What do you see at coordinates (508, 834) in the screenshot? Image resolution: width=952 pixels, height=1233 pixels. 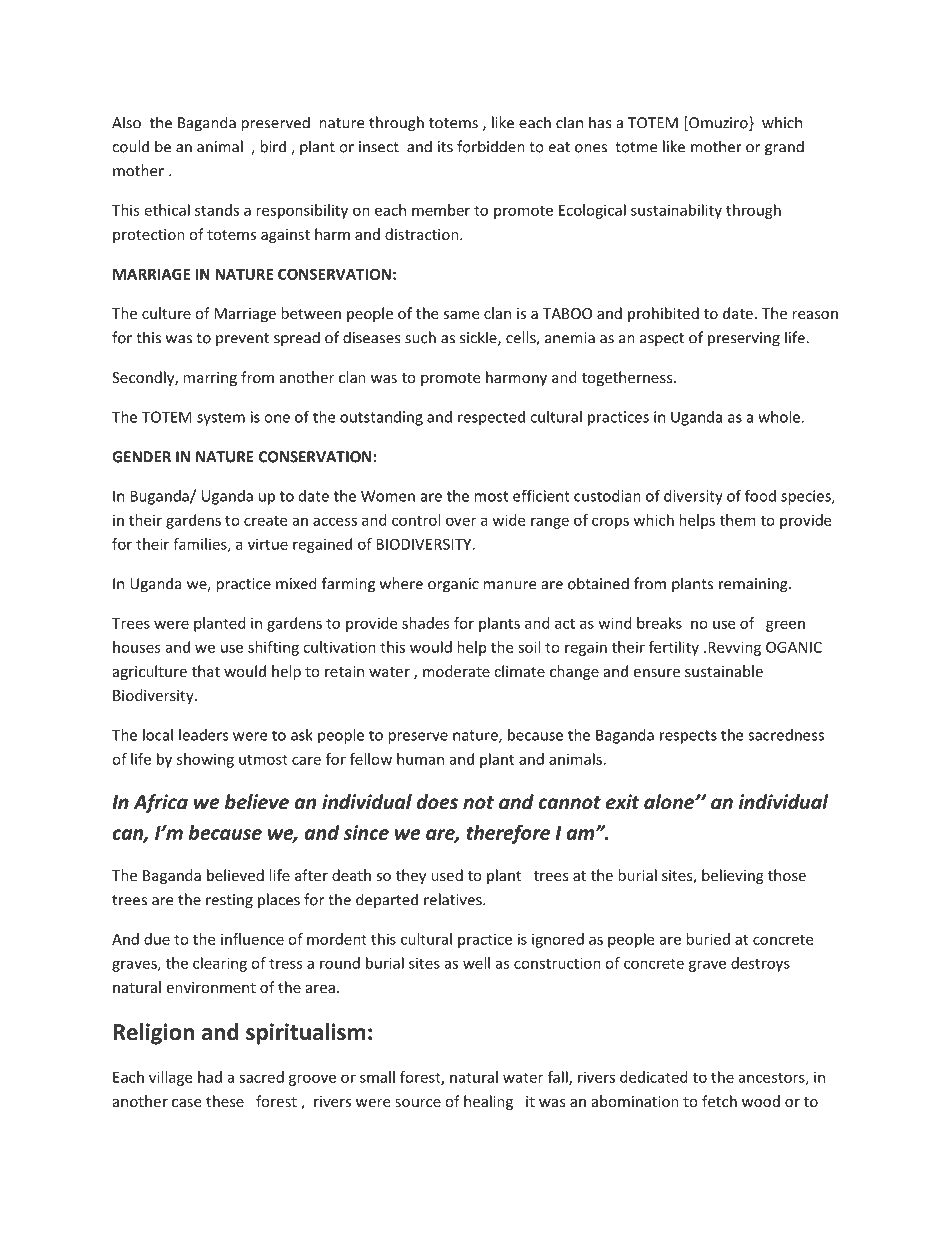 I see `therefore` at bounding box center [508, 834].
